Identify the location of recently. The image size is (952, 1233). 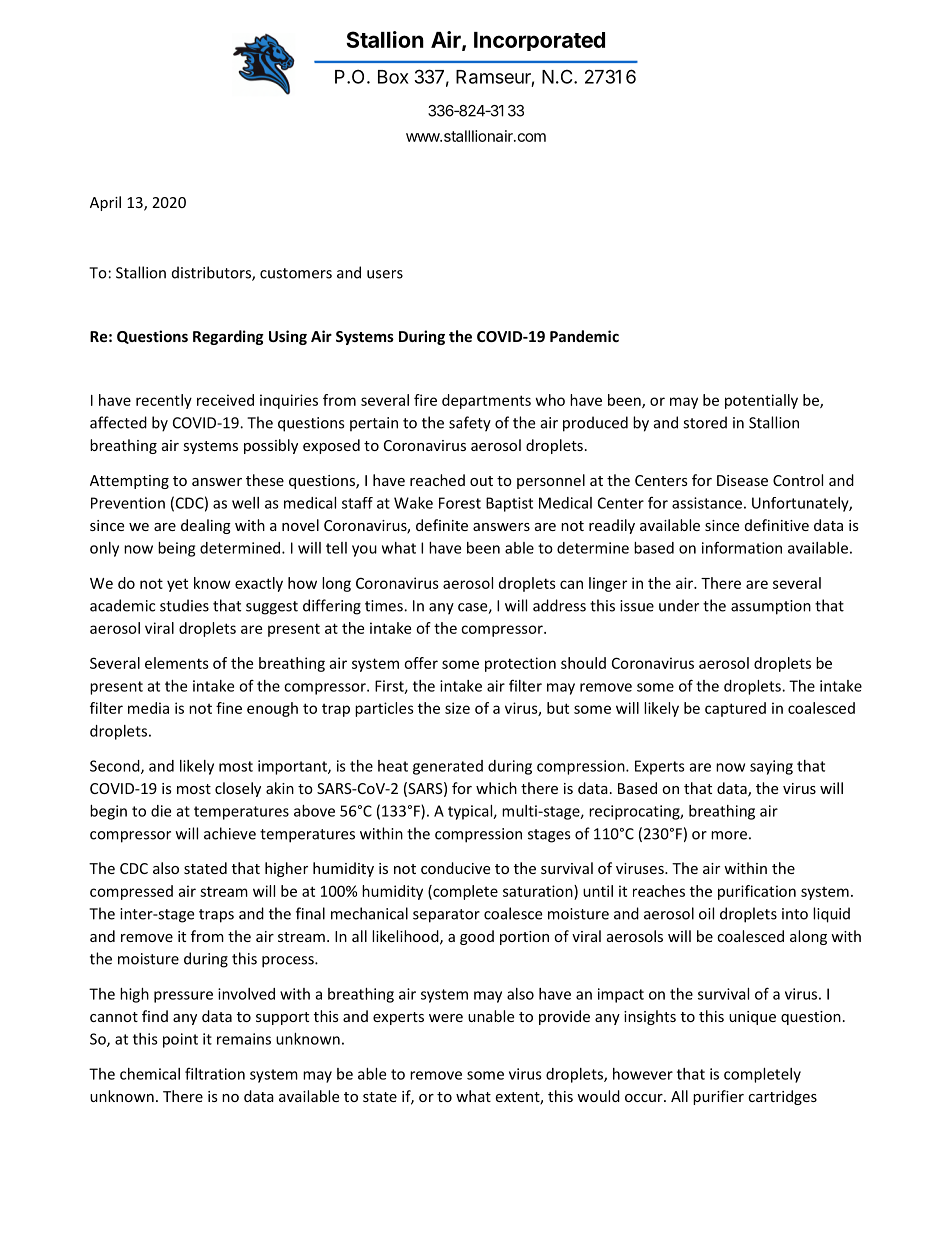
(164, 401).
